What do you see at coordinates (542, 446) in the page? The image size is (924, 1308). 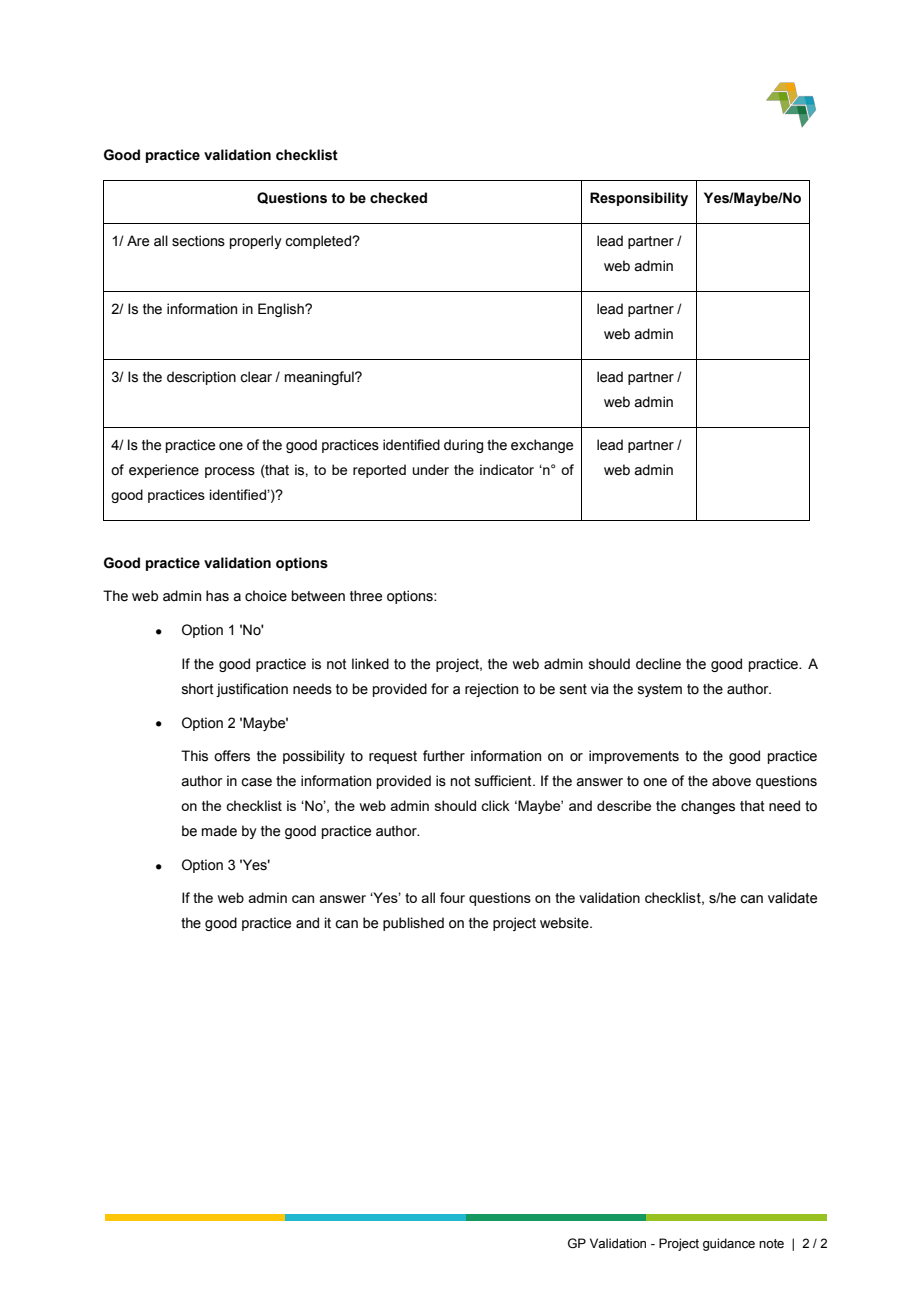 I see `exchange` at bounding box center [542, 446].
